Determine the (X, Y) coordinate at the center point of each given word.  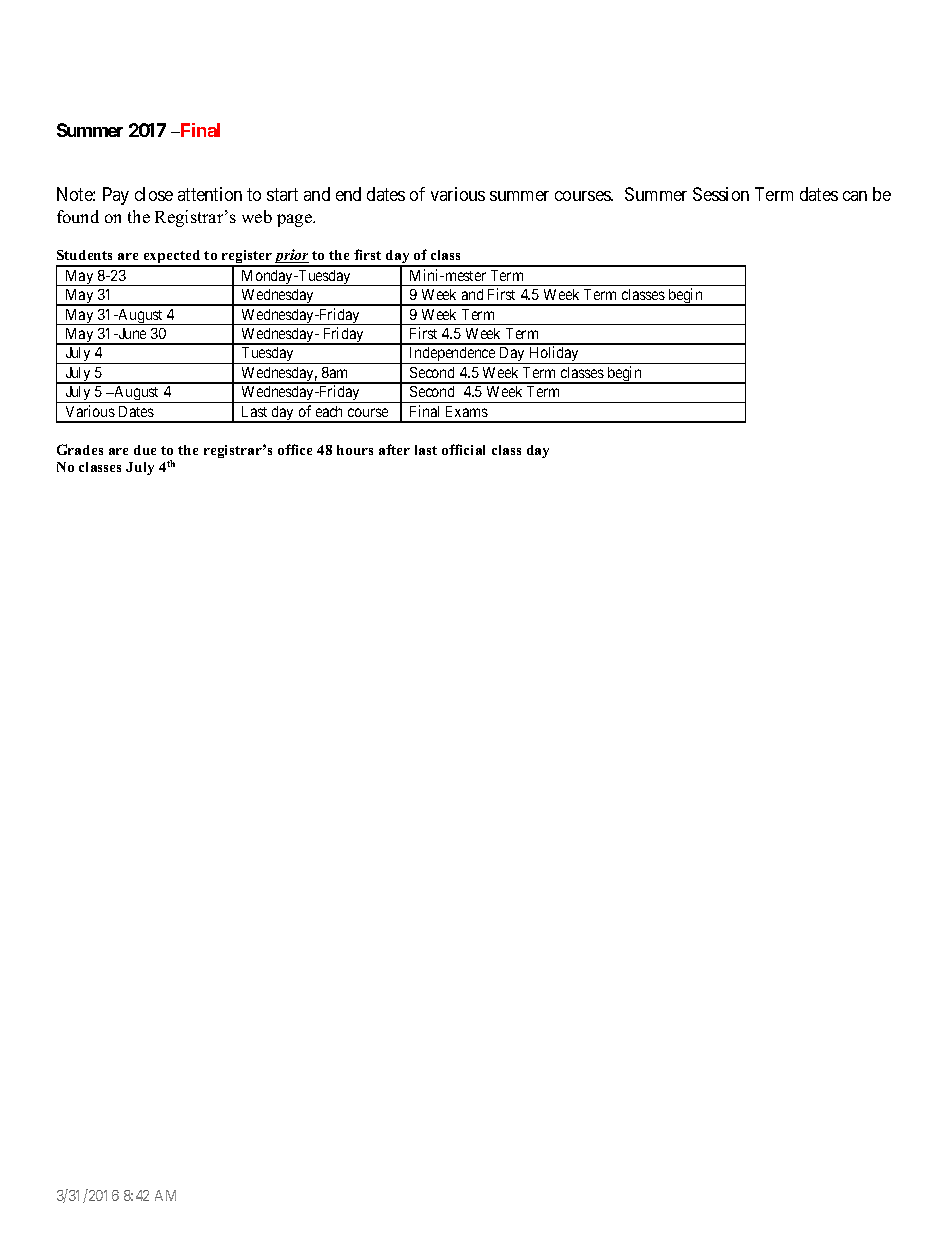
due (145, 450)
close (154, 194)
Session (721, 194)
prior (292, 257)
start (282, 195)
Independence (452, 355)
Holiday (554, 355)
